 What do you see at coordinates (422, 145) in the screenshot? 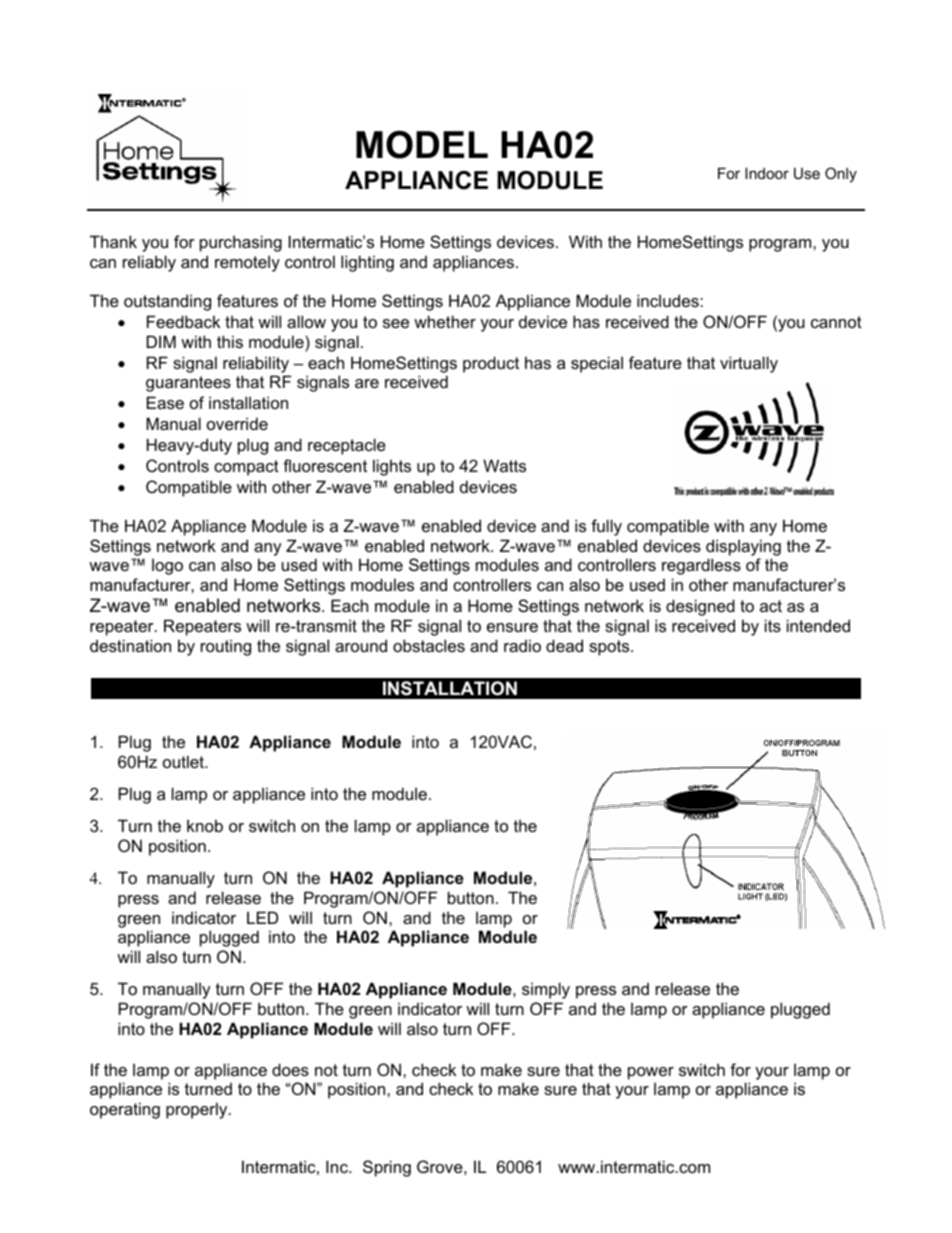
I see `MODEL` at bounding box center [422, 145].
